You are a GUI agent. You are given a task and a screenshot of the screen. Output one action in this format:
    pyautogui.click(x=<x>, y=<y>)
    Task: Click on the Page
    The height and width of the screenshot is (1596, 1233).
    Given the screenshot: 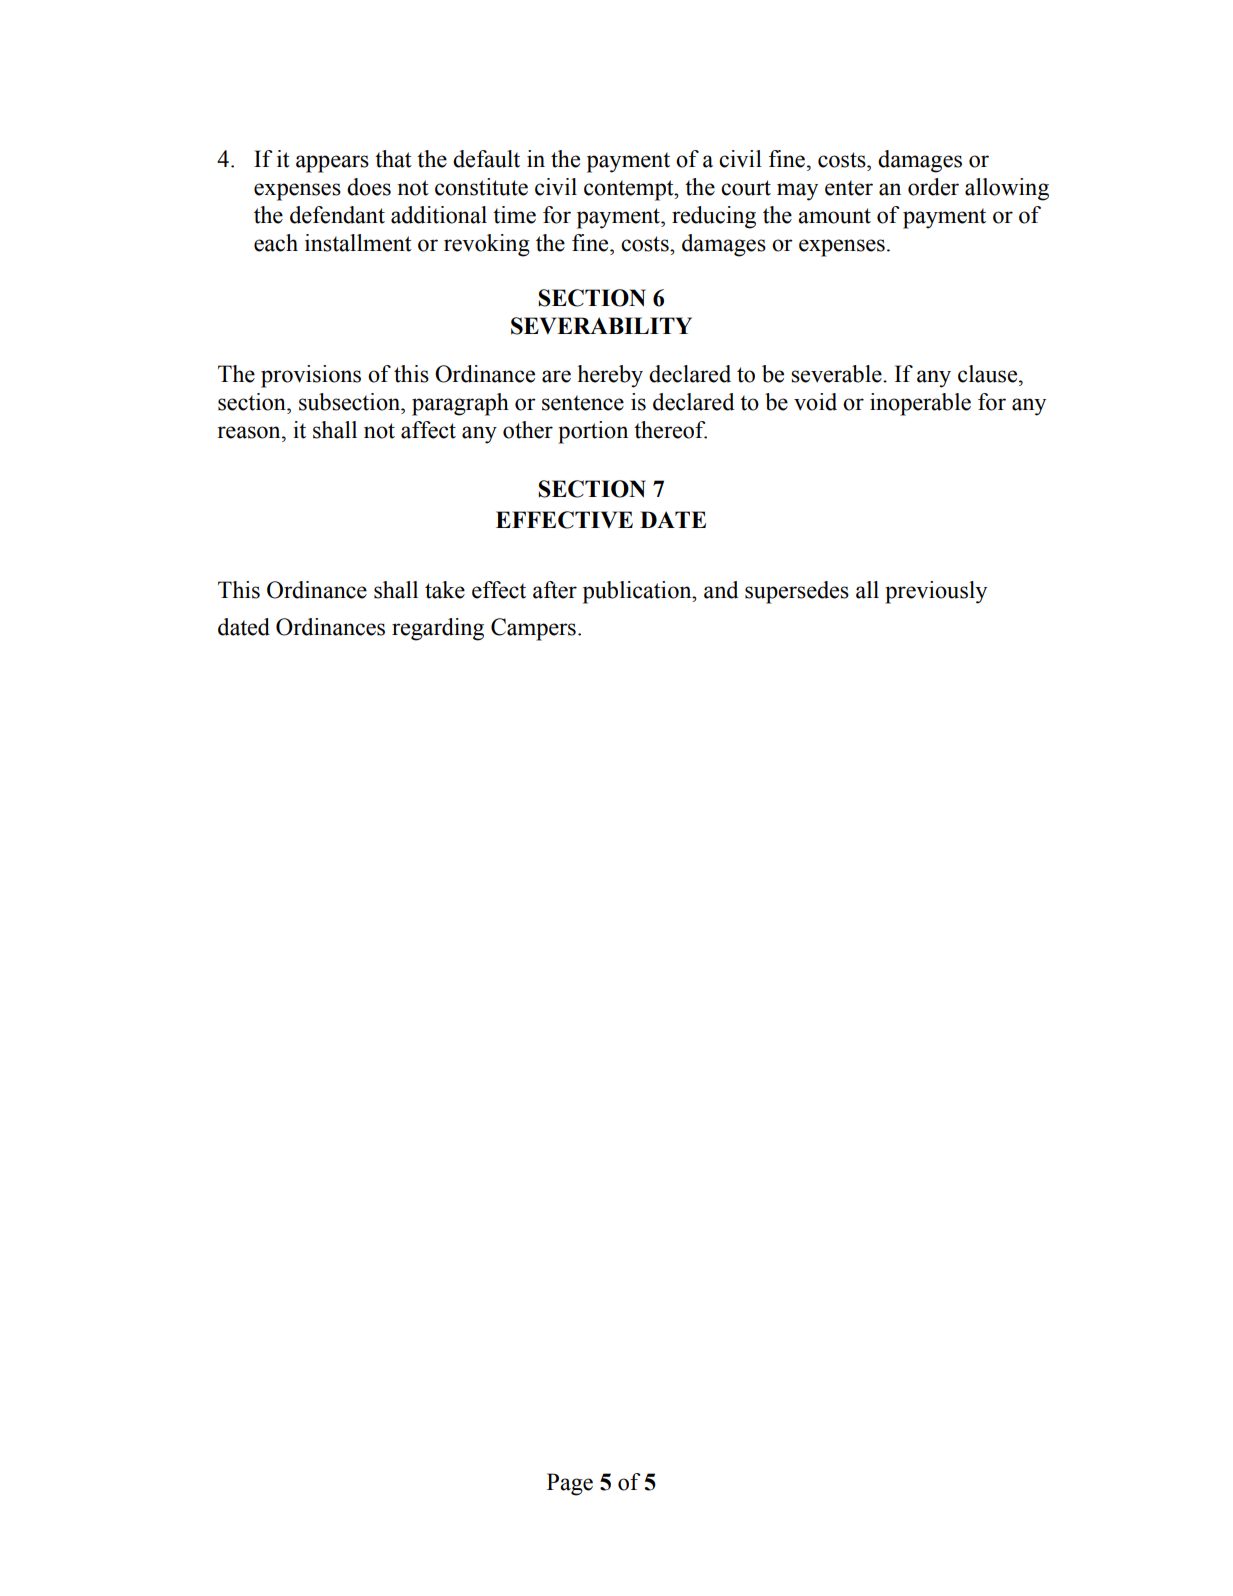 What is the action you would take?
    pyautogui.click(x=570, y=1484)
